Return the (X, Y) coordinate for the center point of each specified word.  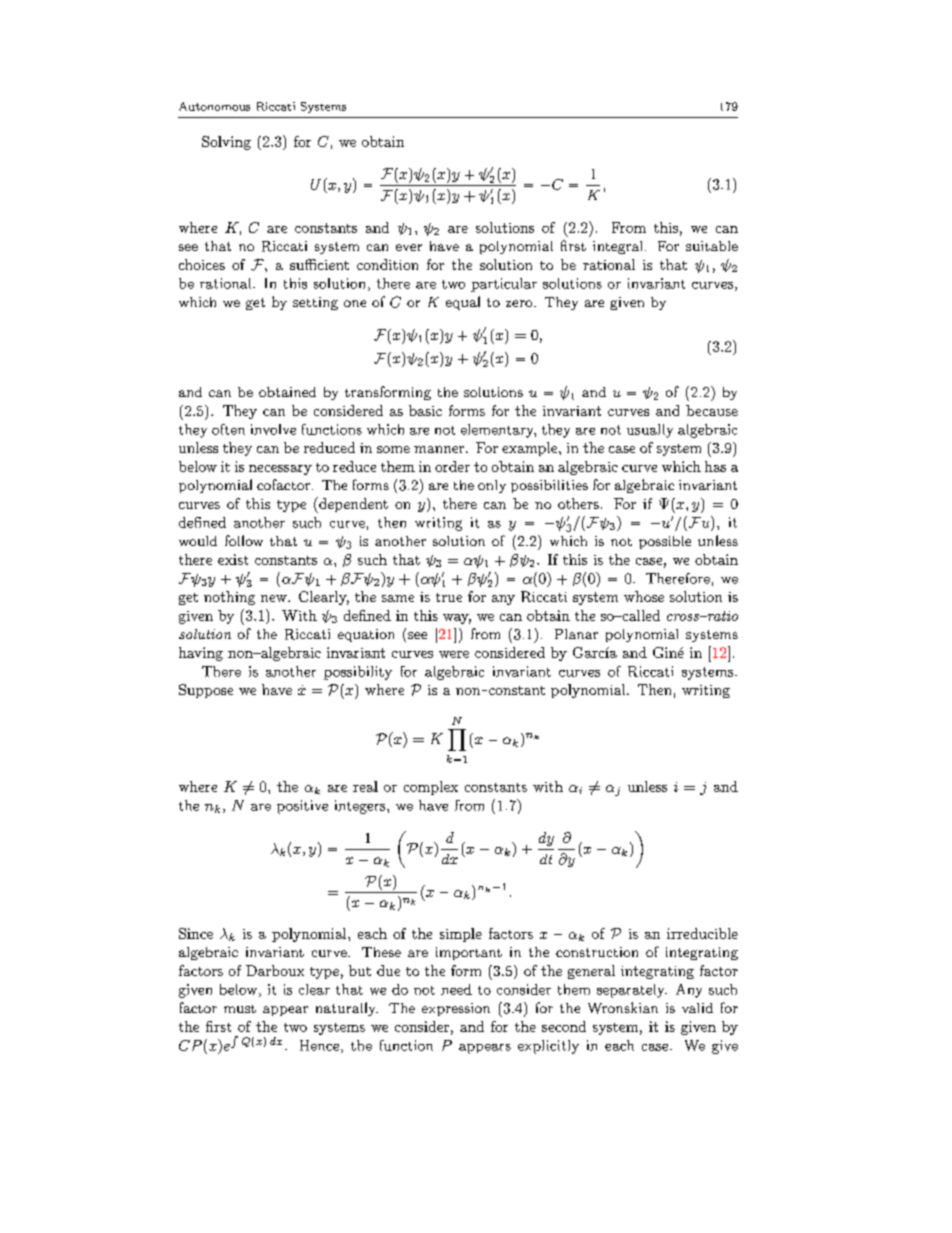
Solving (226, 143)
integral (617, 247)
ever (409, 247)
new (275, 598)
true (449, 597)
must (240, 1009)
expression (456, 1009)
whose (644, 596)
